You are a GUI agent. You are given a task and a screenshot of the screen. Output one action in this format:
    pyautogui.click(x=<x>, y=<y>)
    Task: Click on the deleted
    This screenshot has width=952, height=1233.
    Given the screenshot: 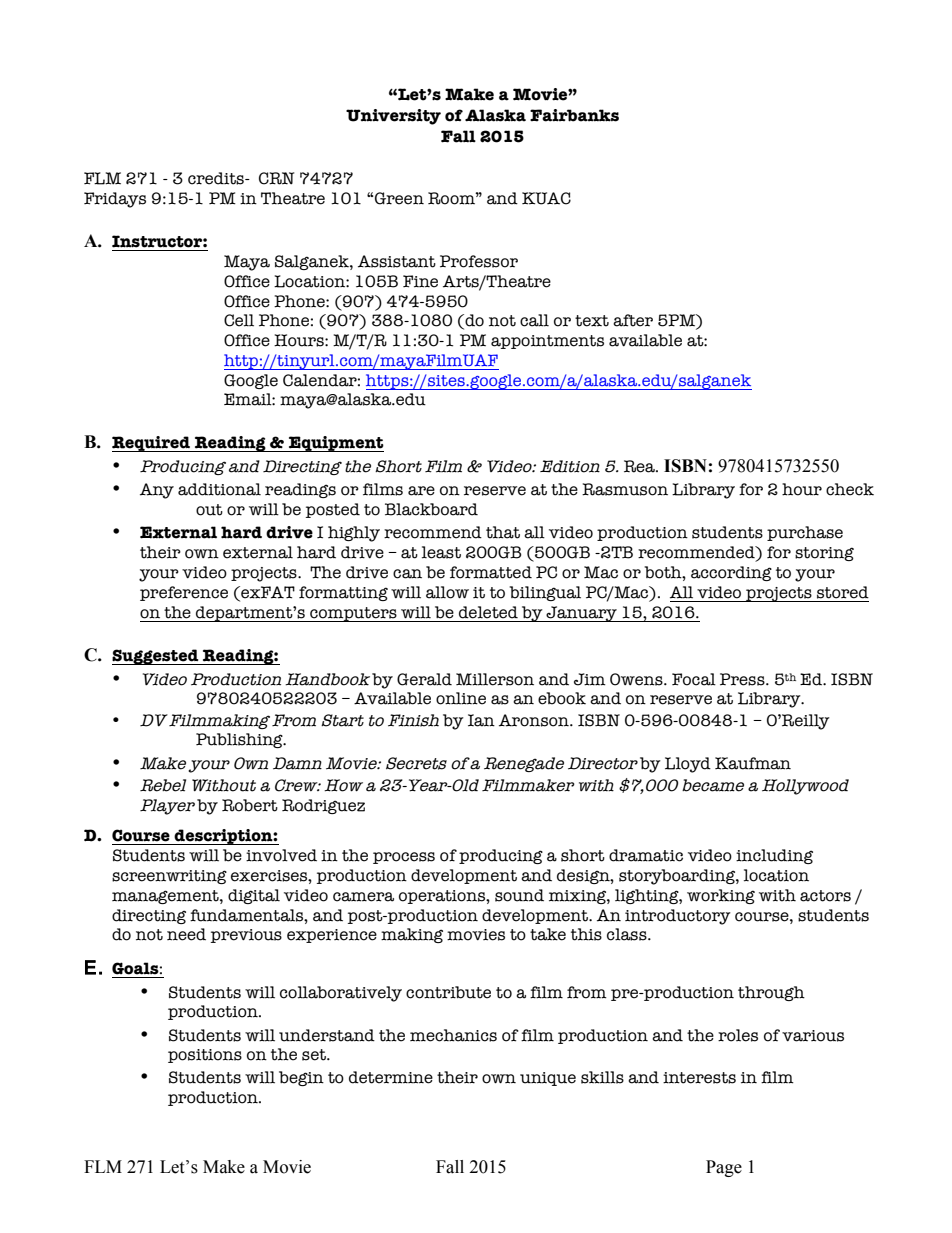 What is the action you would take?
    pyautogui.click(x=488, y=612)
